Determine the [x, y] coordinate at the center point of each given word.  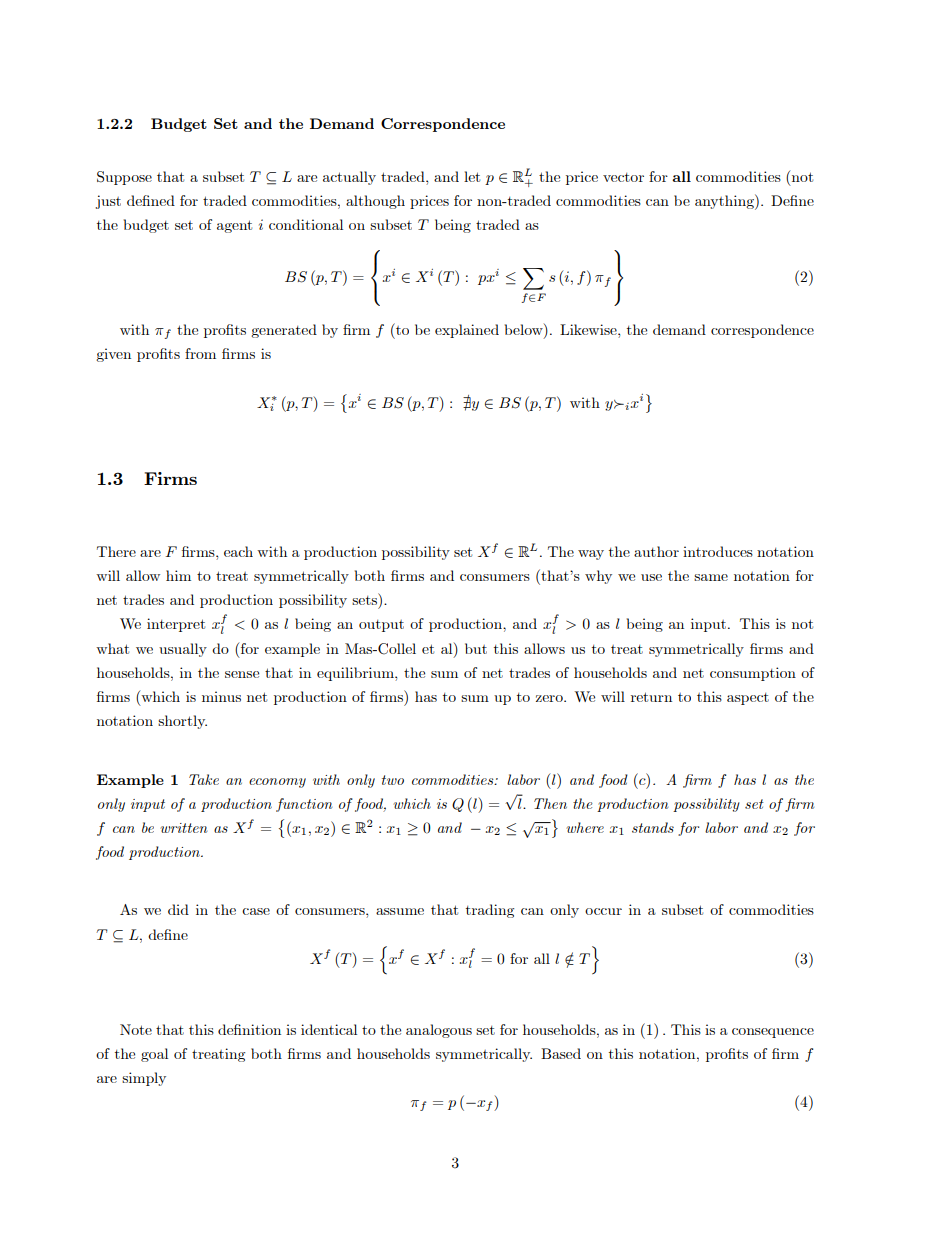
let [472, 176]
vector [623, 177]
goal [154, 1055]
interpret [176, 625]
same [711, 577]
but [476, 648]
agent [234, 226]
